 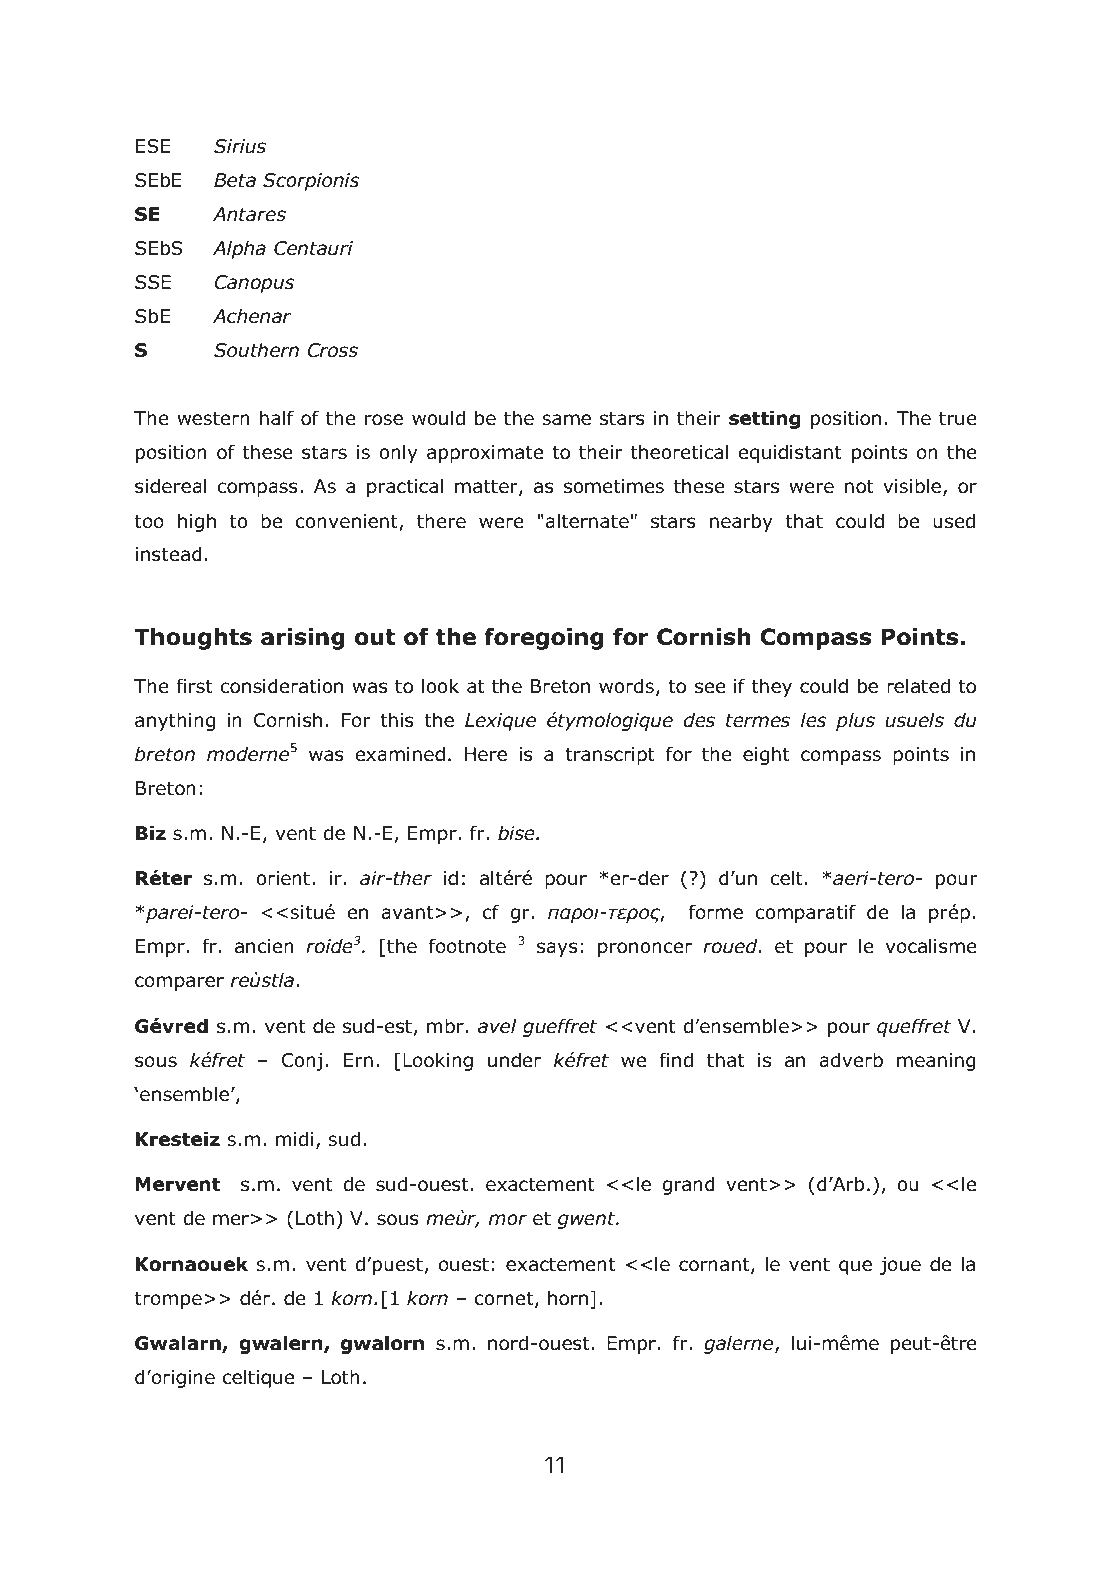 I want to click on horn, so click(x=568, y=1298).
